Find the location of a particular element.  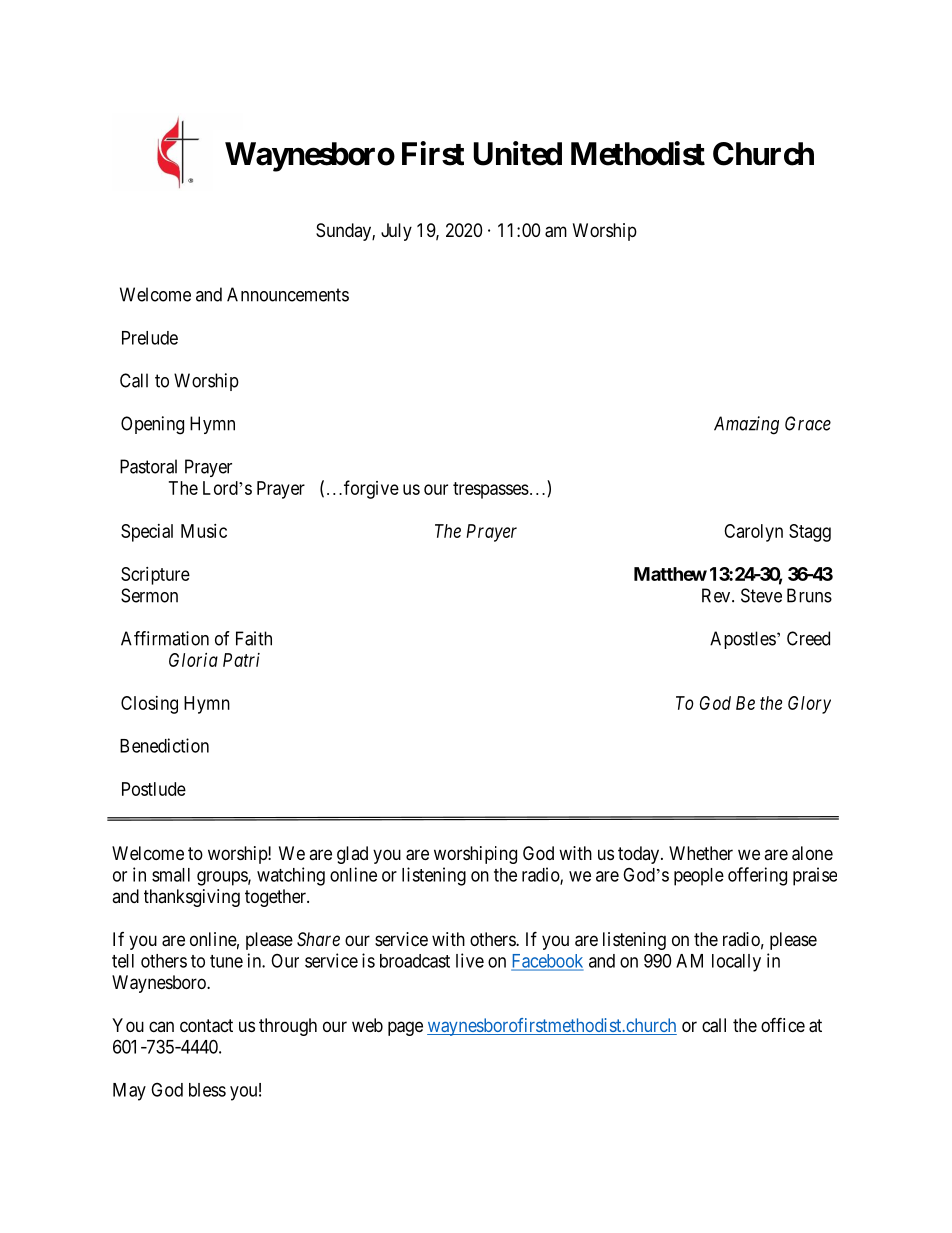

Amazing is located at coordinates (746, 425).
